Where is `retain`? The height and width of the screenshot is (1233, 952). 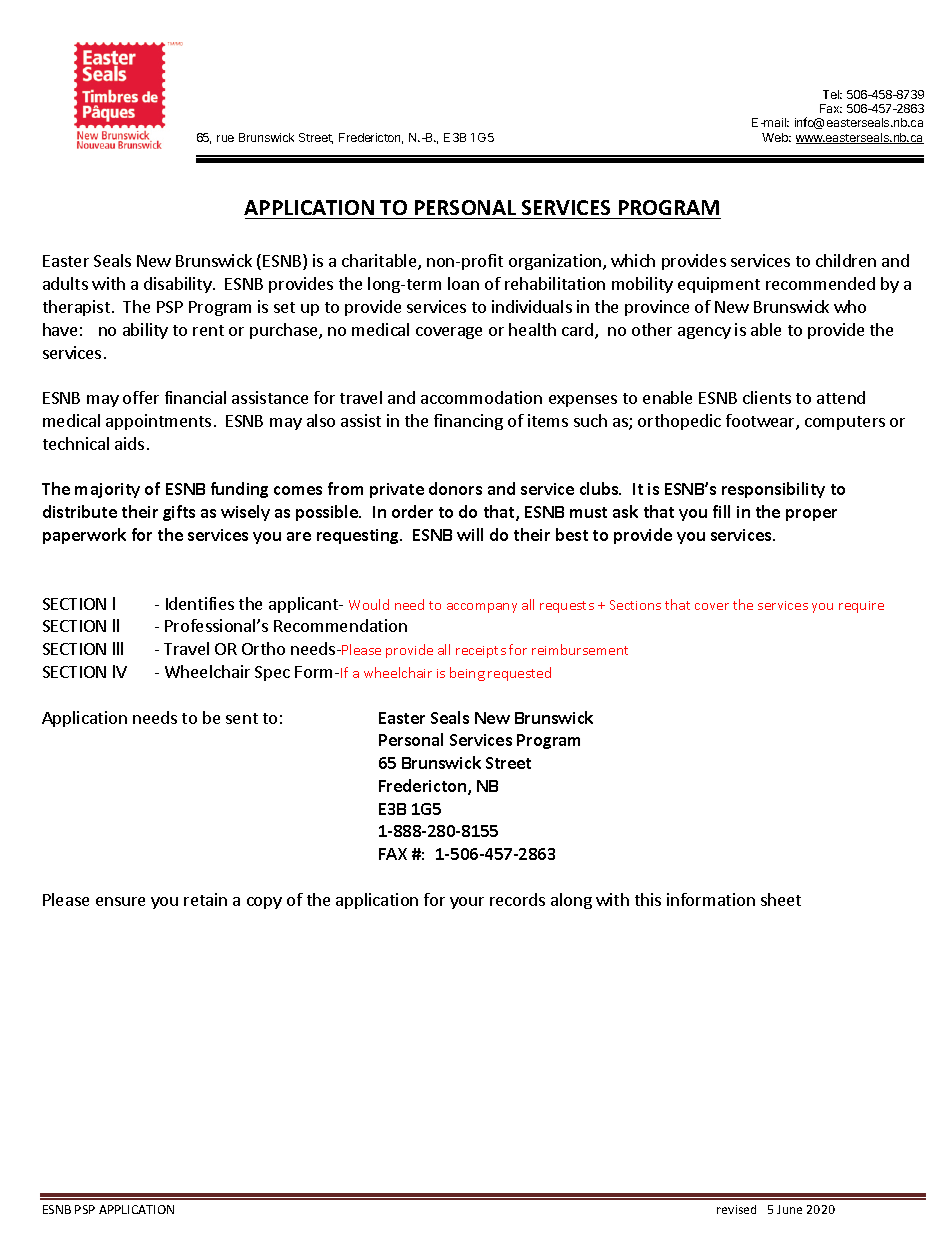 retain is located at coordinates (205, 899).
